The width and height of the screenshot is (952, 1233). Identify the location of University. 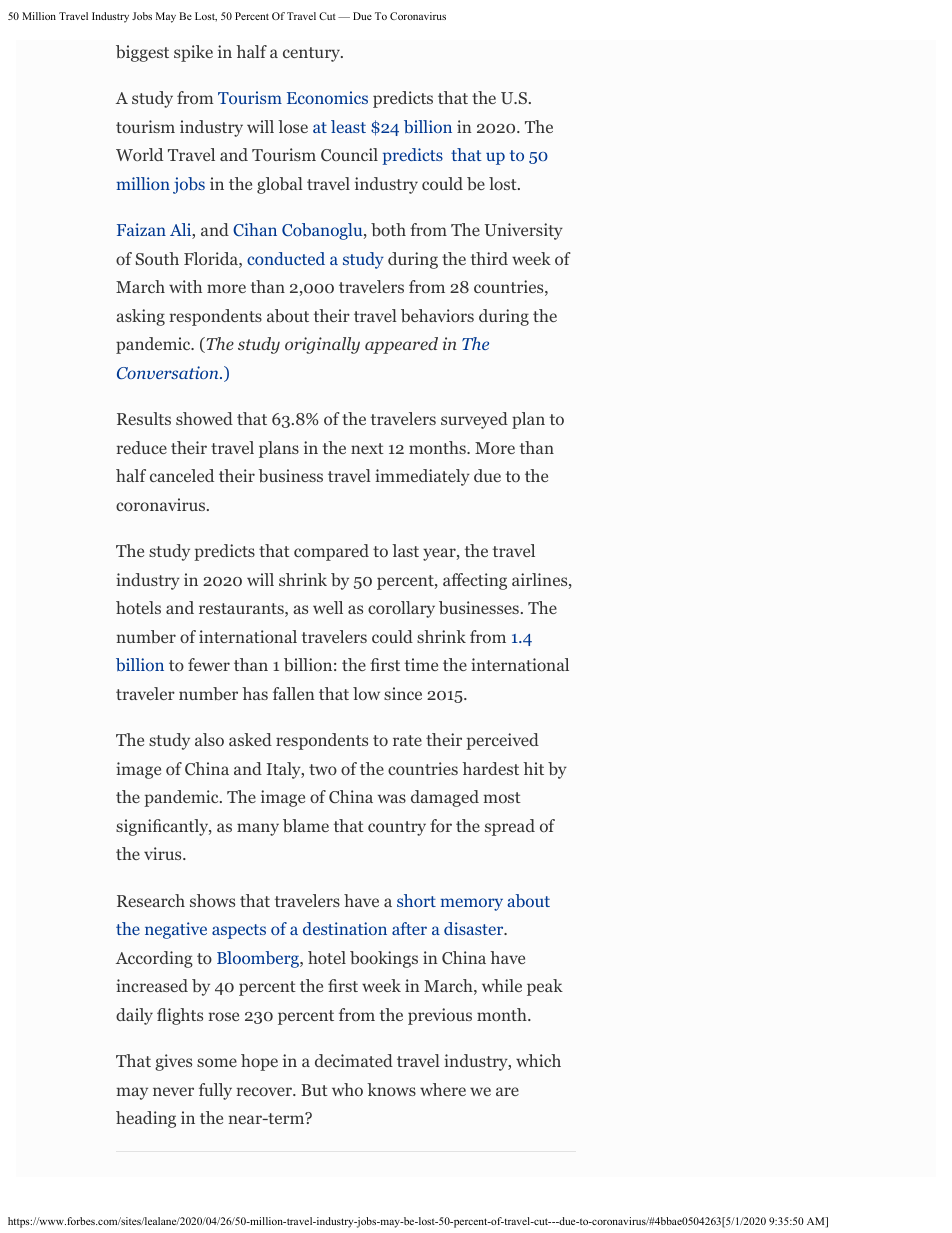
(523, 231).
